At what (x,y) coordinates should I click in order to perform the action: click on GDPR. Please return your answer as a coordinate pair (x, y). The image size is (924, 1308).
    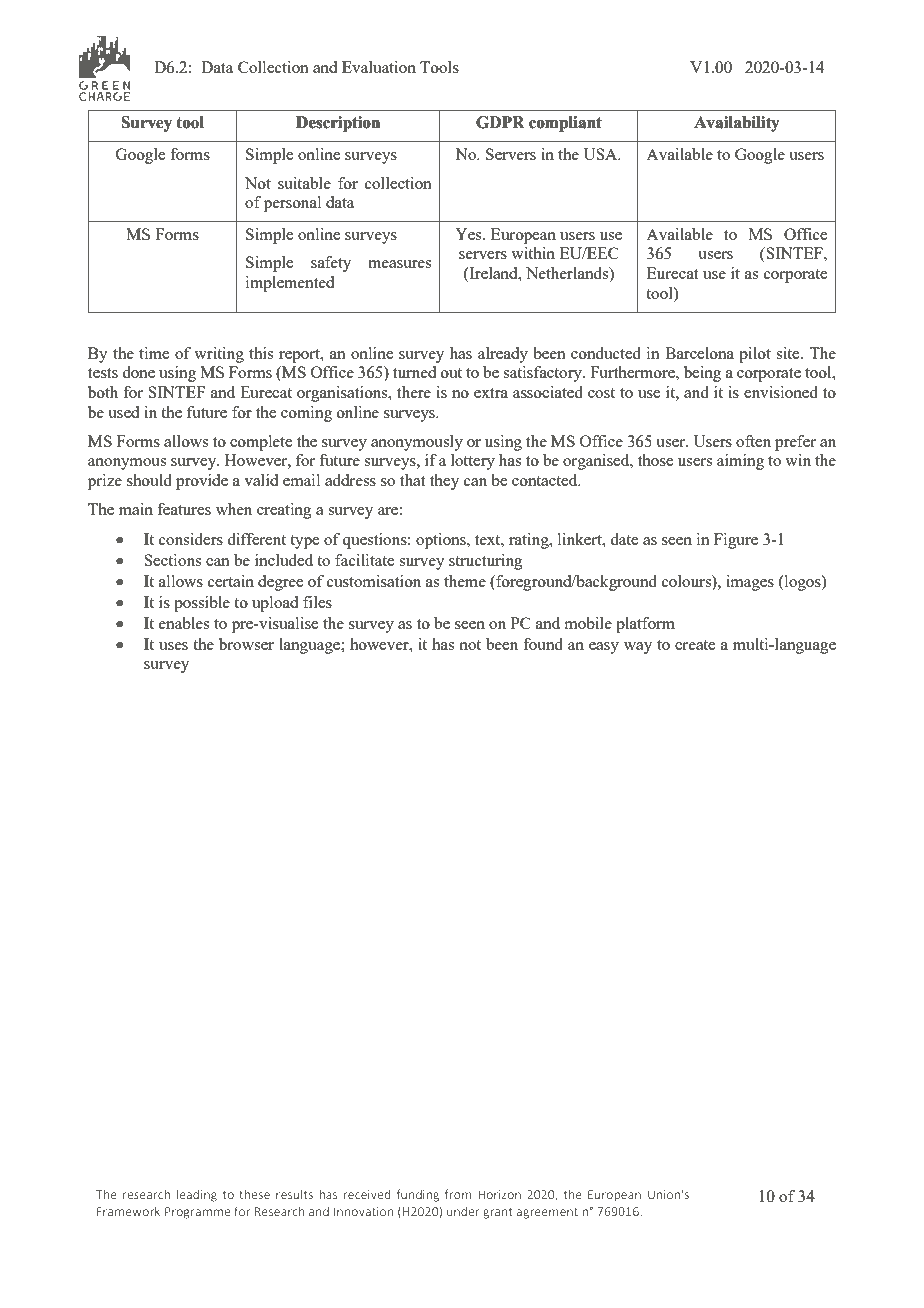
    Looking at the image, I should click on (500, 122).
